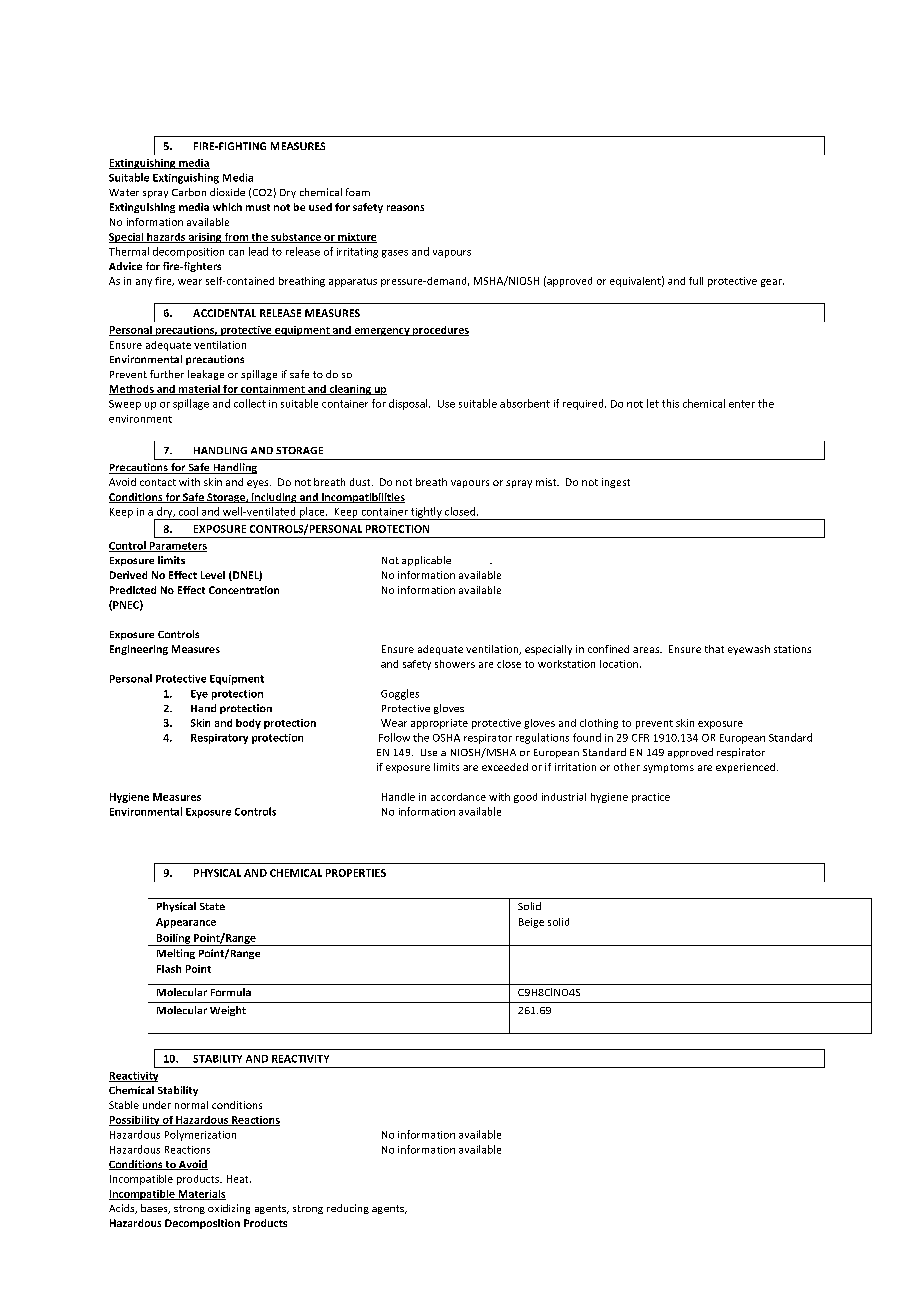  Describe the element at coordinates (158, 482) in the screenshot. I see `contact` at that location.
